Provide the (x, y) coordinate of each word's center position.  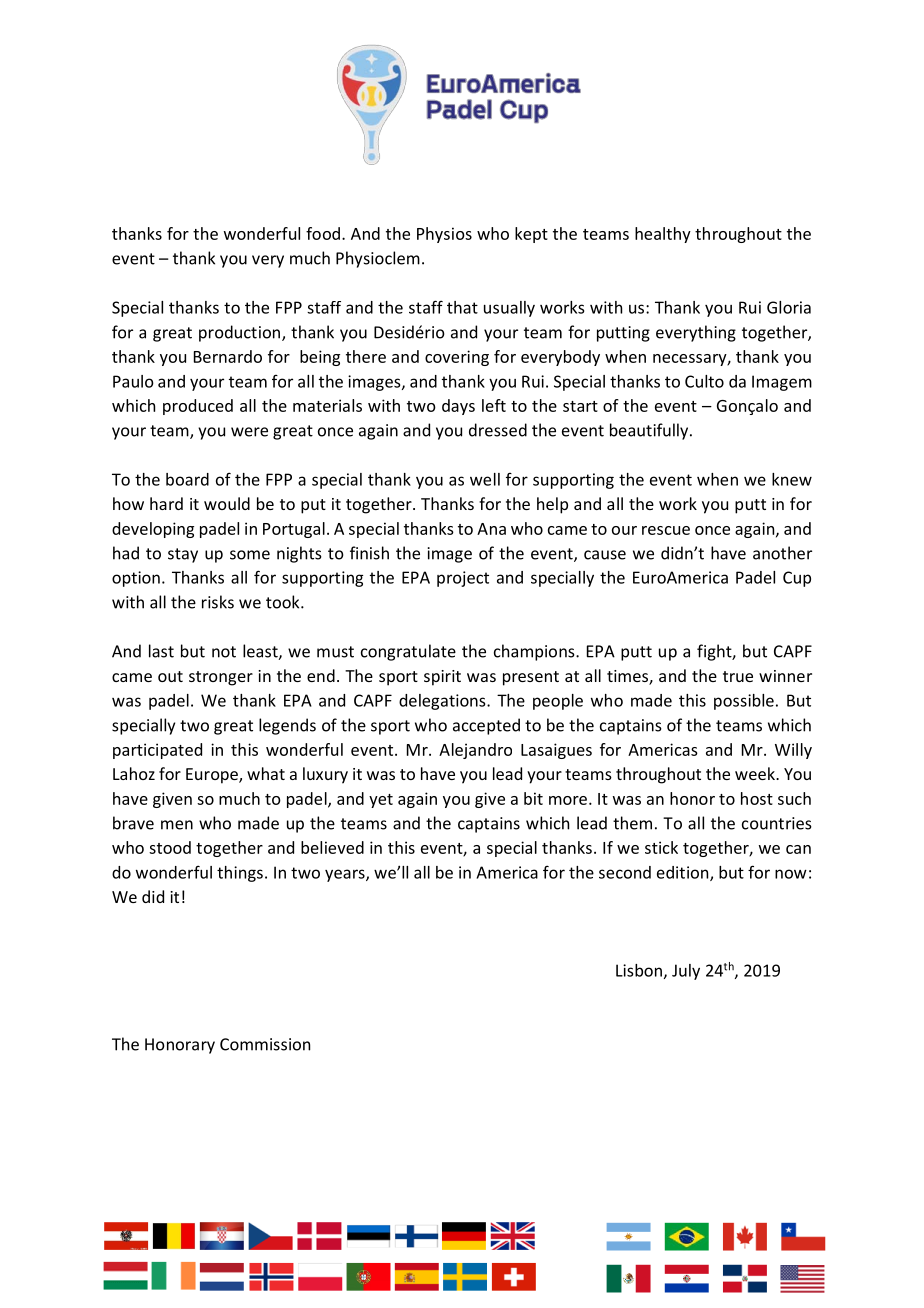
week (756, 773)
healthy (663, 235)
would (227, 503)
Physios (444, 235)
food (323, 233)
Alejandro (475, 751)
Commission (265, 1044)
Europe (213, 776)
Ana (491, 529)
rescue (666, 530)
